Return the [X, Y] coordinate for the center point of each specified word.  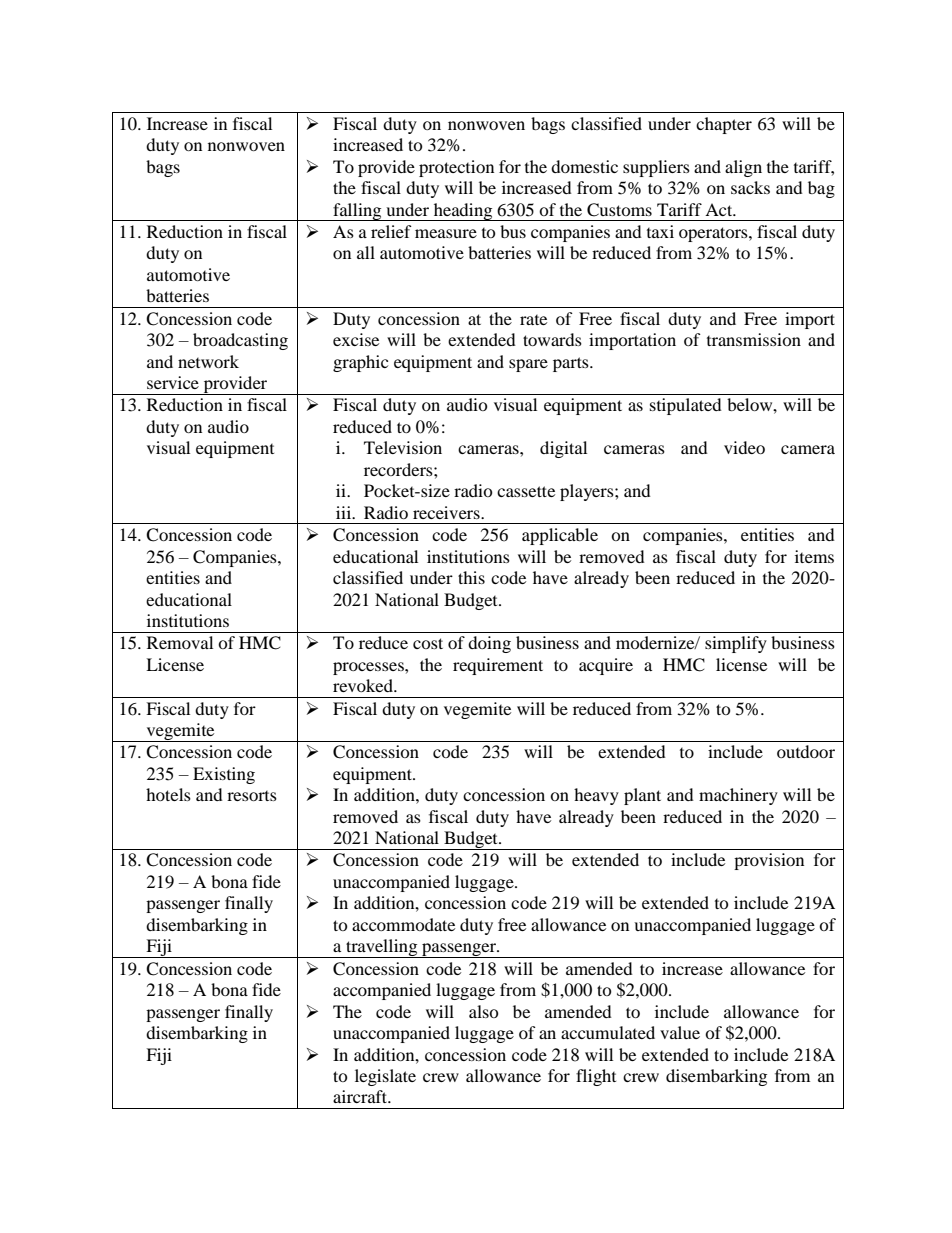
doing [489, 644]
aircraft [361, 1096]
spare [528, 365]
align [743, 168]
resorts [252, 796]
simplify [736, 644]
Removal [180, 642]
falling [357, 212]
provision [769, 861]
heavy [596, 796]
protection [456, 168]
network [208, 361]
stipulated [686, 406]
